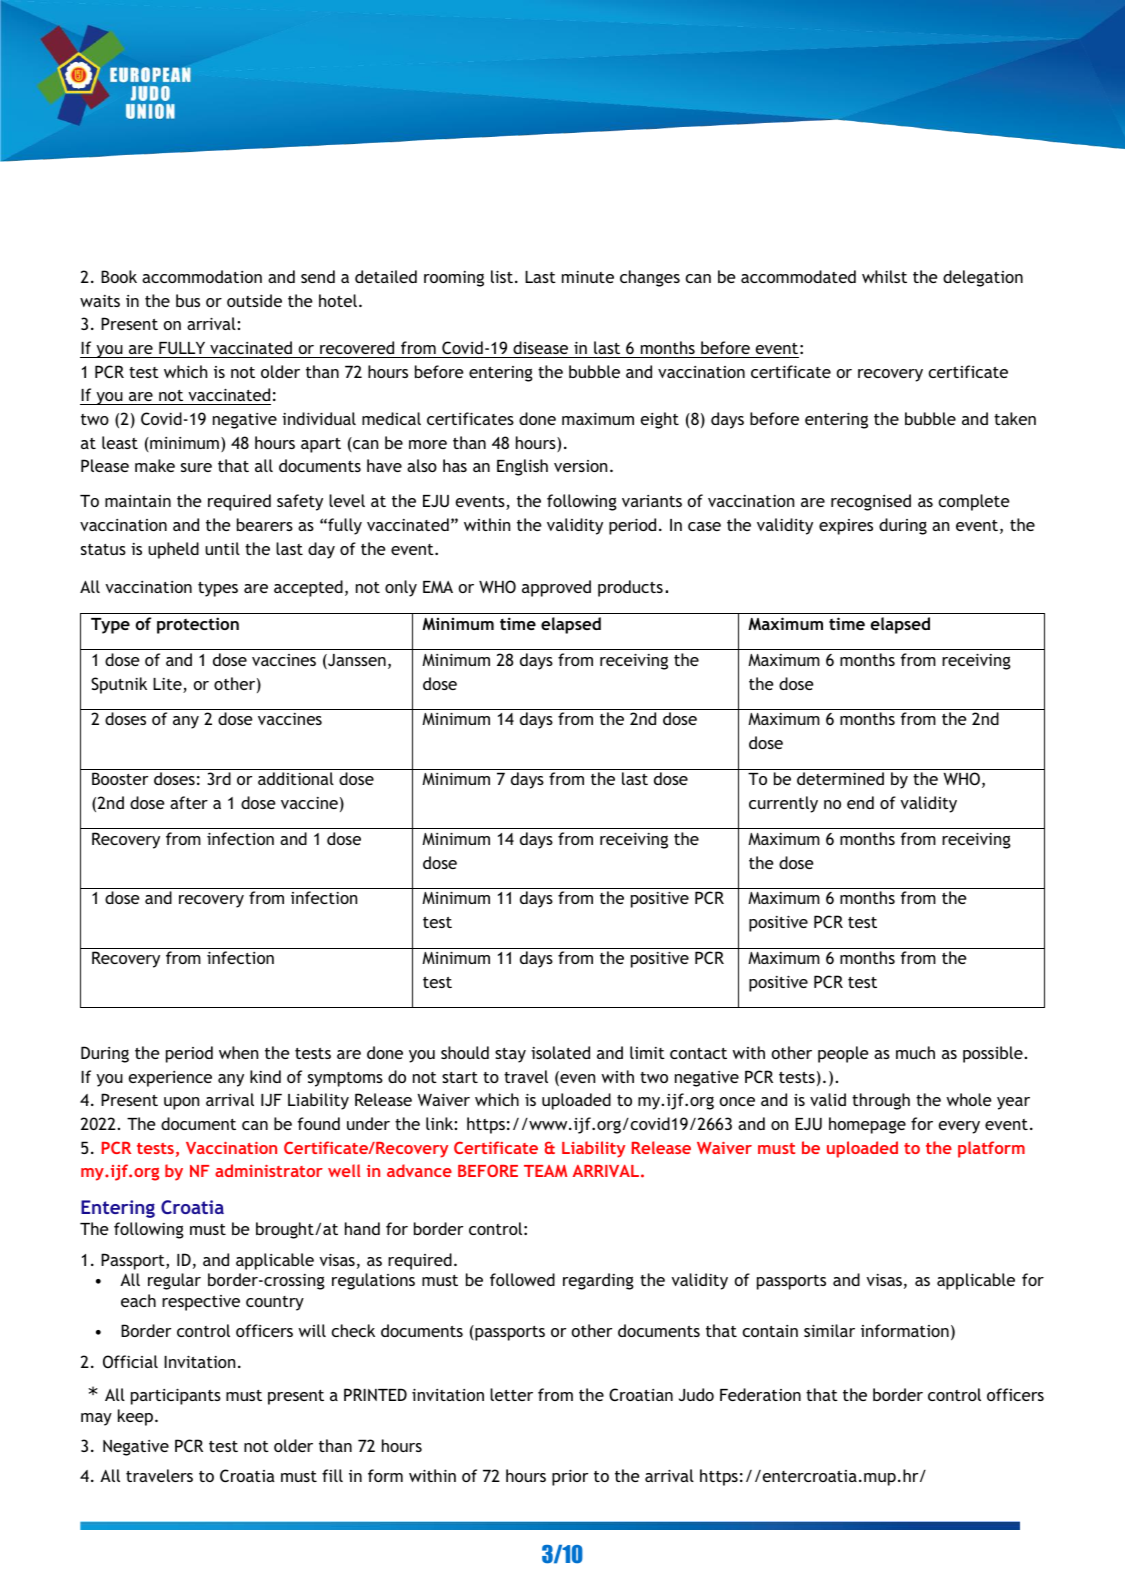 The height and width of the image is (1591, 1125). What do you see at coordinates (176, 1396) in the image?
I see `participants` at bounding box center [176, 1396].
